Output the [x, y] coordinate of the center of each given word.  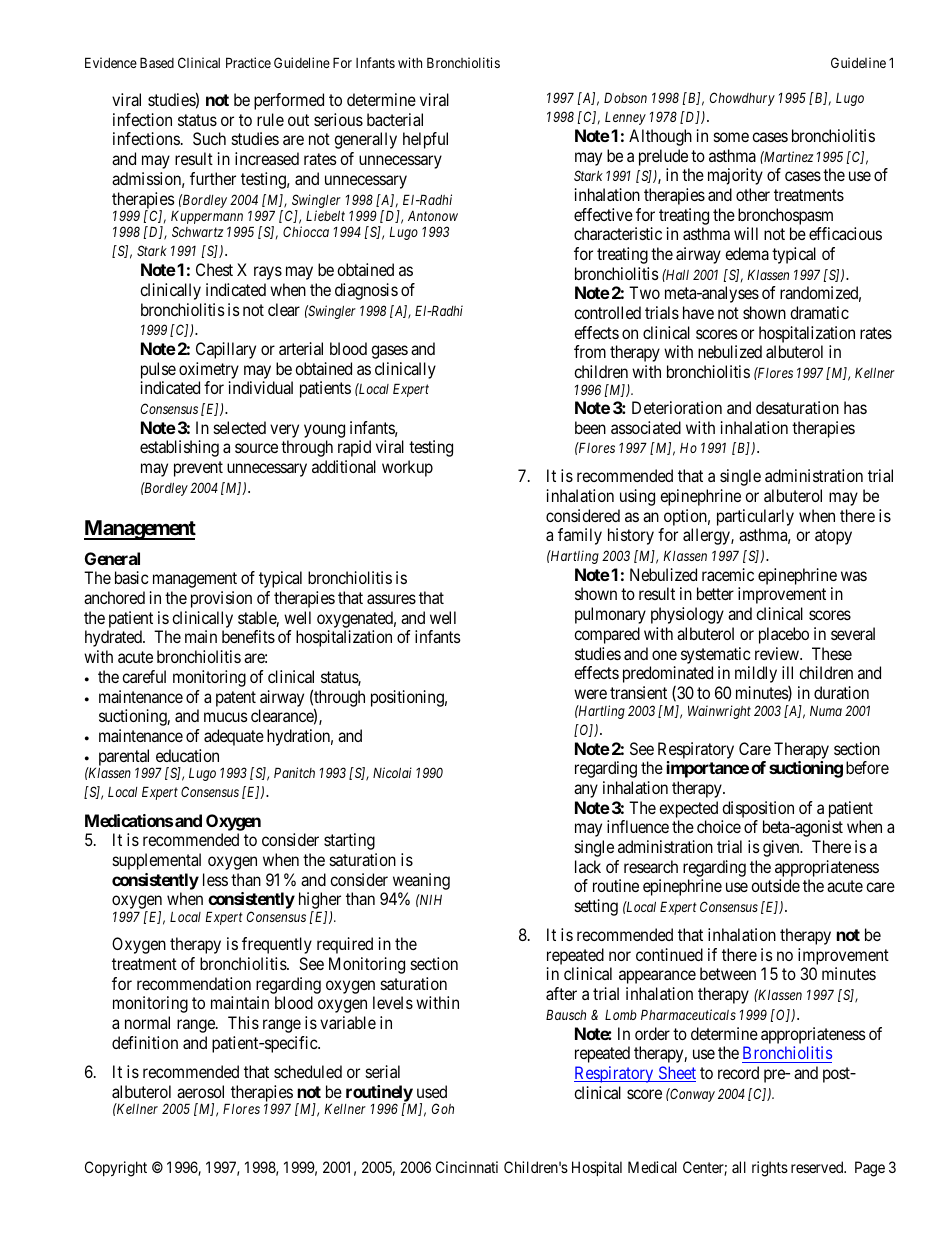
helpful [425, 140]
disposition [758, 809]
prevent [198, 469]
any [586, 791]
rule [270, 119]
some [731, 137]
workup [407, 468]
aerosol [200, 1091]
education [187, 755]
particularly [755, 517]
